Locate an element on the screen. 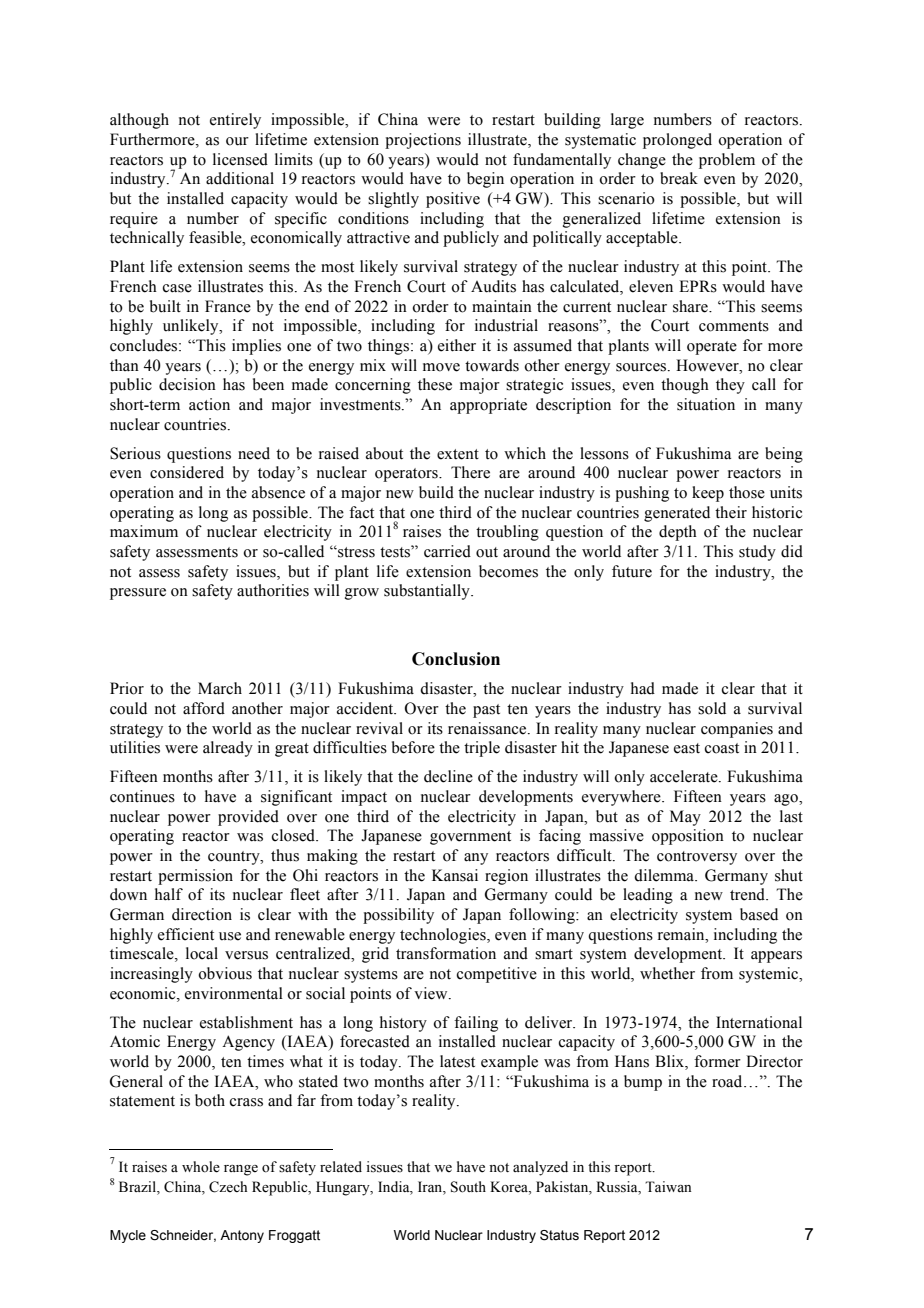  Conclusion is located at coordinates (456, 659).
